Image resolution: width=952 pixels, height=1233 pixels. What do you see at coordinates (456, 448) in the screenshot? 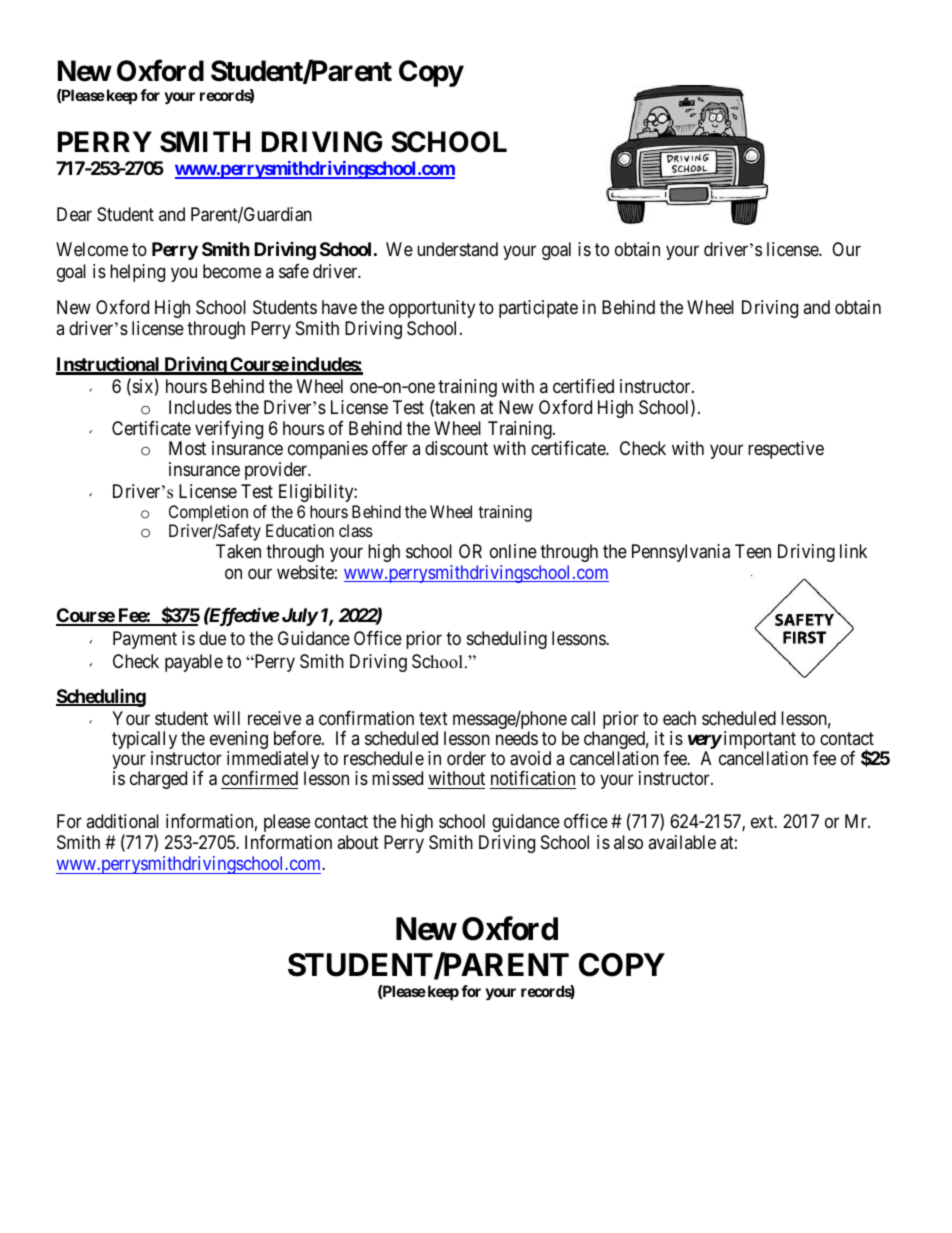
I see `discount` at bounding box center [456, 448].
